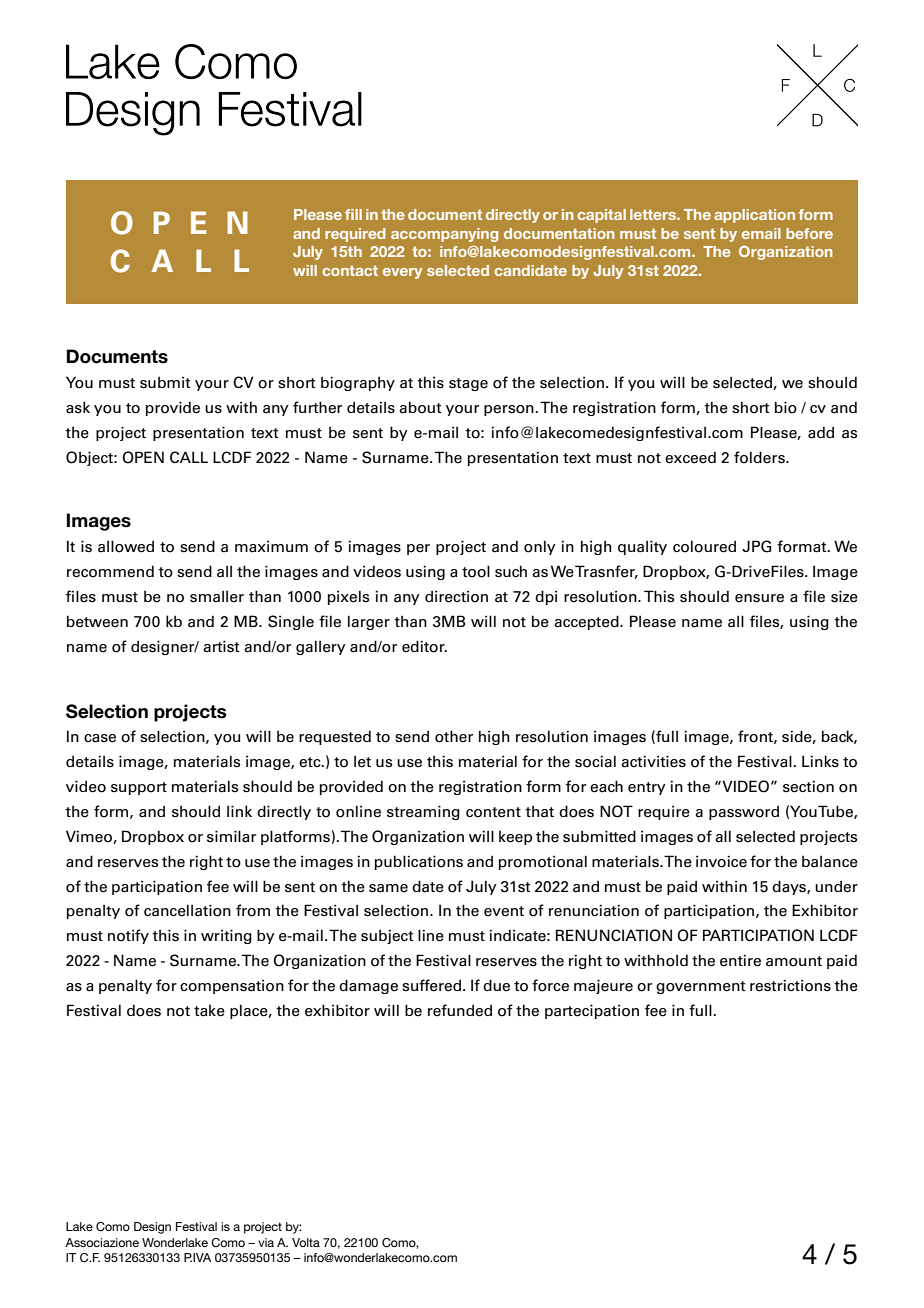 The width and height of the screenshot is (924, 1308). What do you see at coordinates (756, 546) in the screenshot?
I see `JPG` at bounding box center [756, 546].
